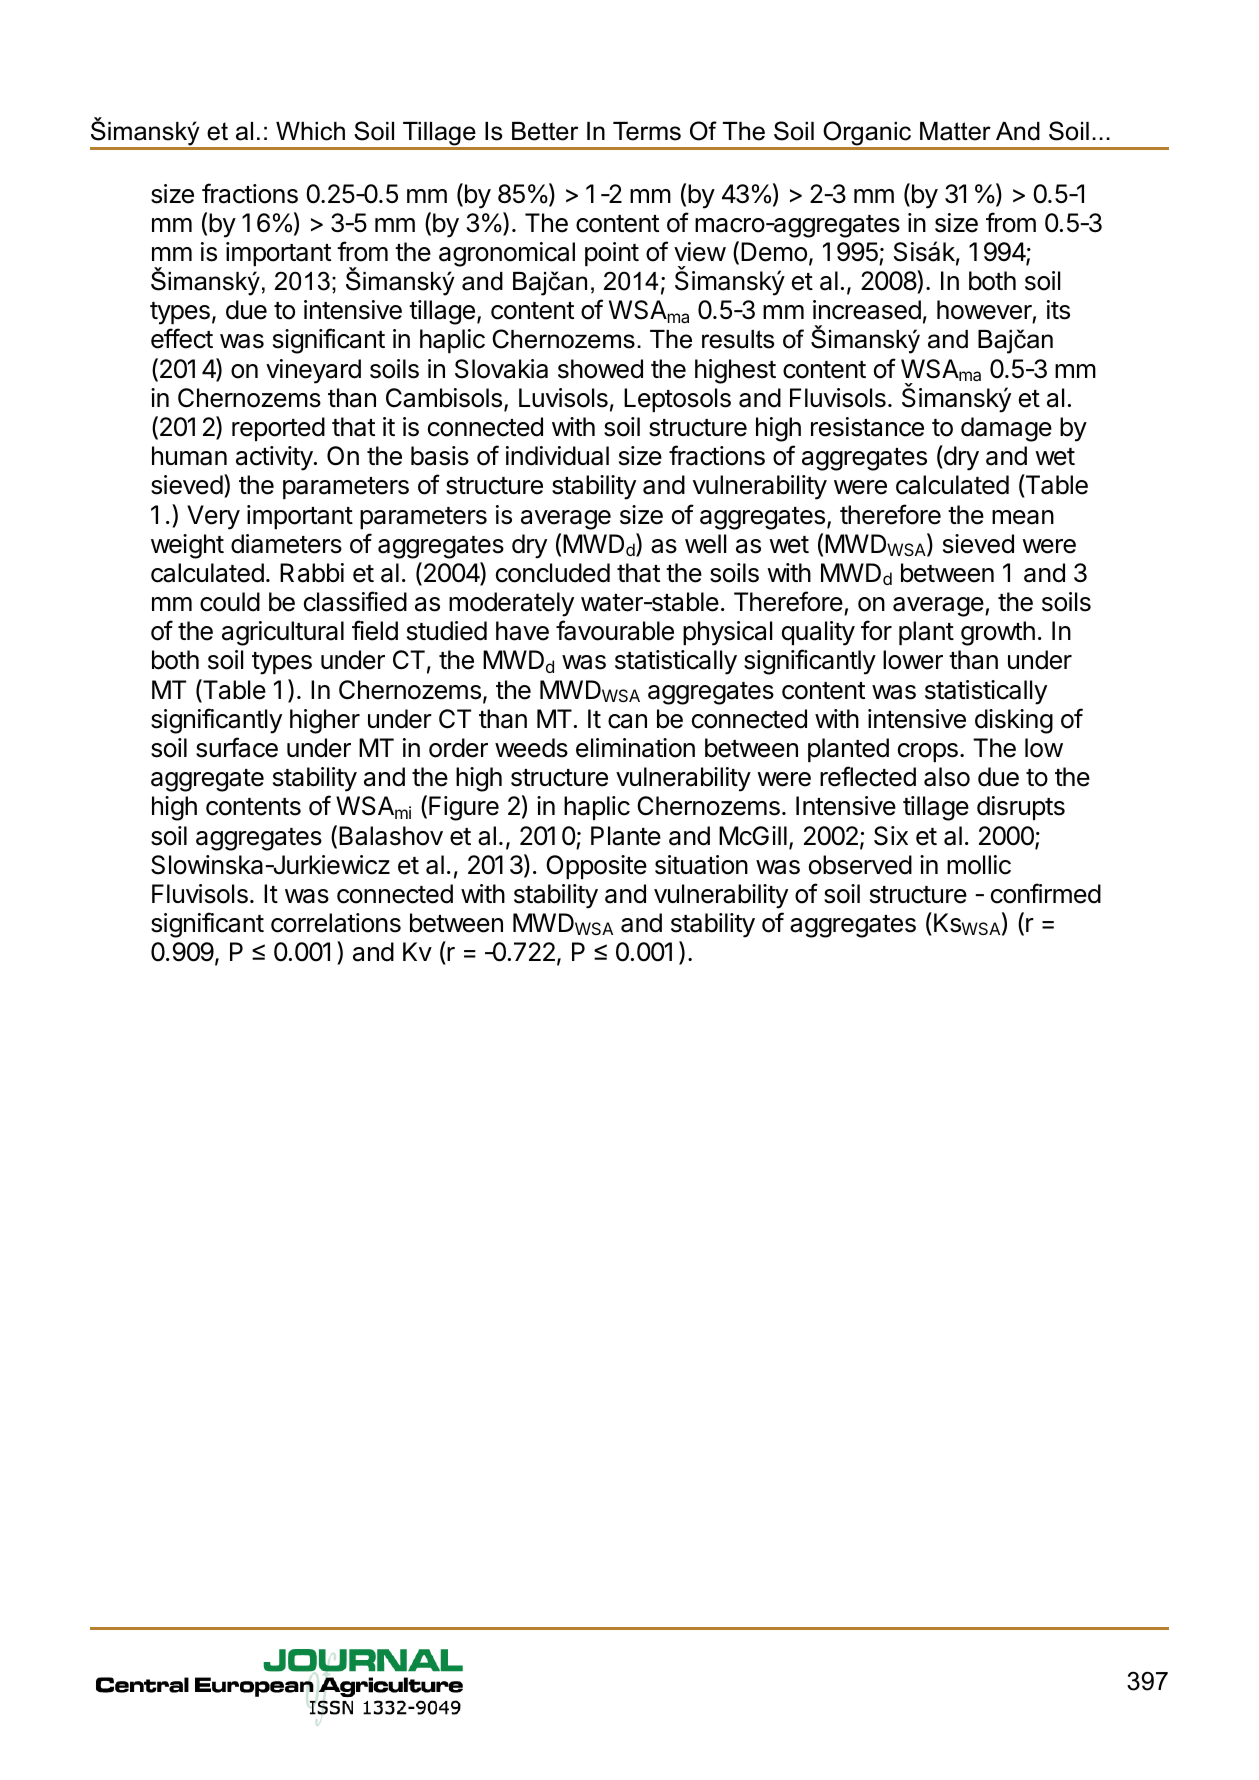 Image resolution: width=1259 pixels, height=1780 pixels. I want to click on diameters, so click(286, 544).
